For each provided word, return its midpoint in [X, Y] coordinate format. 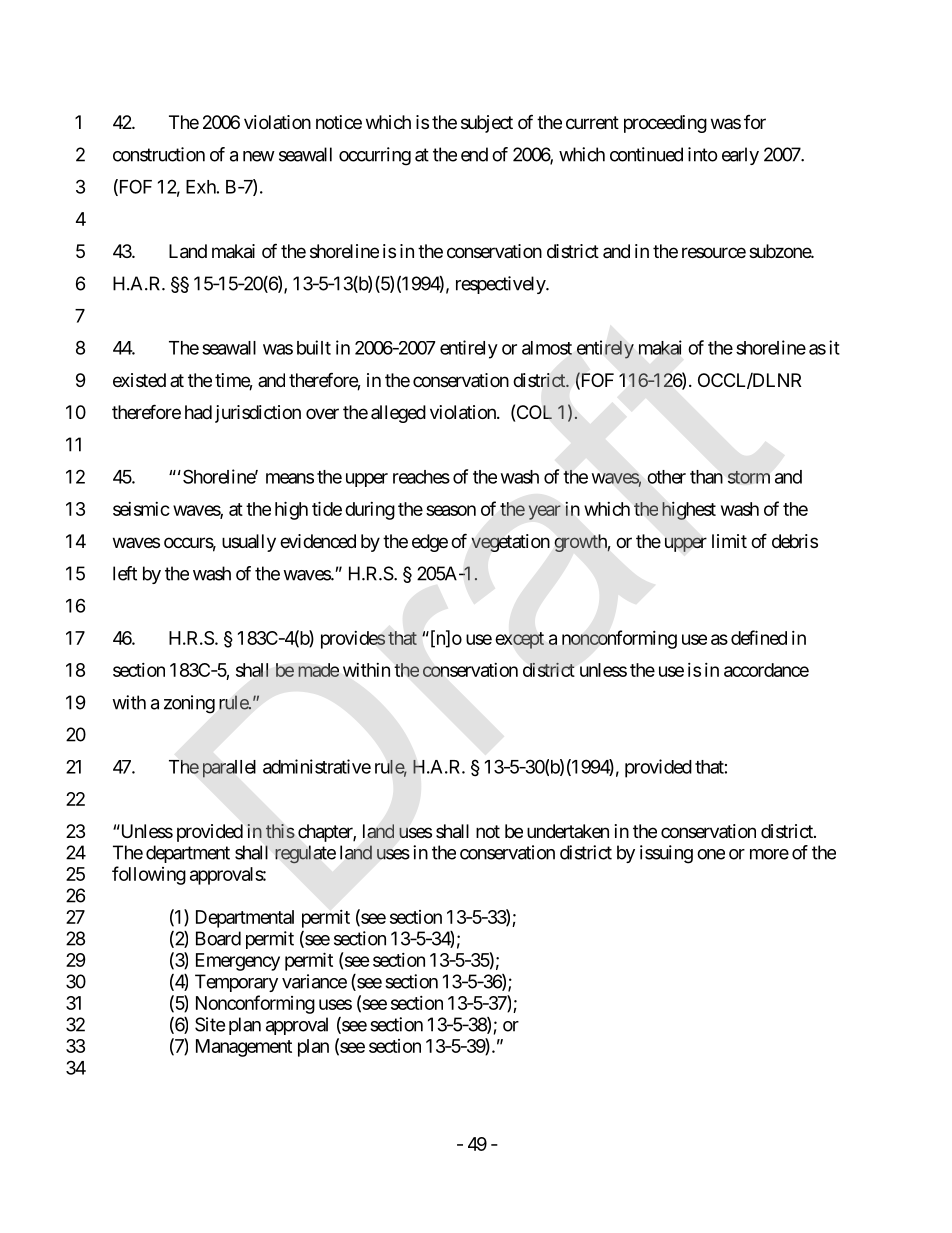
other [666, 477]
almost [547, 348]
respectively [501, 285]
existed [139, 380]
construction [159, 154]
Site [210, 1024]
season [451, 510]
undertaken [568, 831]
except [520, 640]
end [474, 154]
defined [759, 637]
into [703, 154]
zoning [189, 704]
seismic [141, 509]
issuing [666, 854]
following [149, 875]
